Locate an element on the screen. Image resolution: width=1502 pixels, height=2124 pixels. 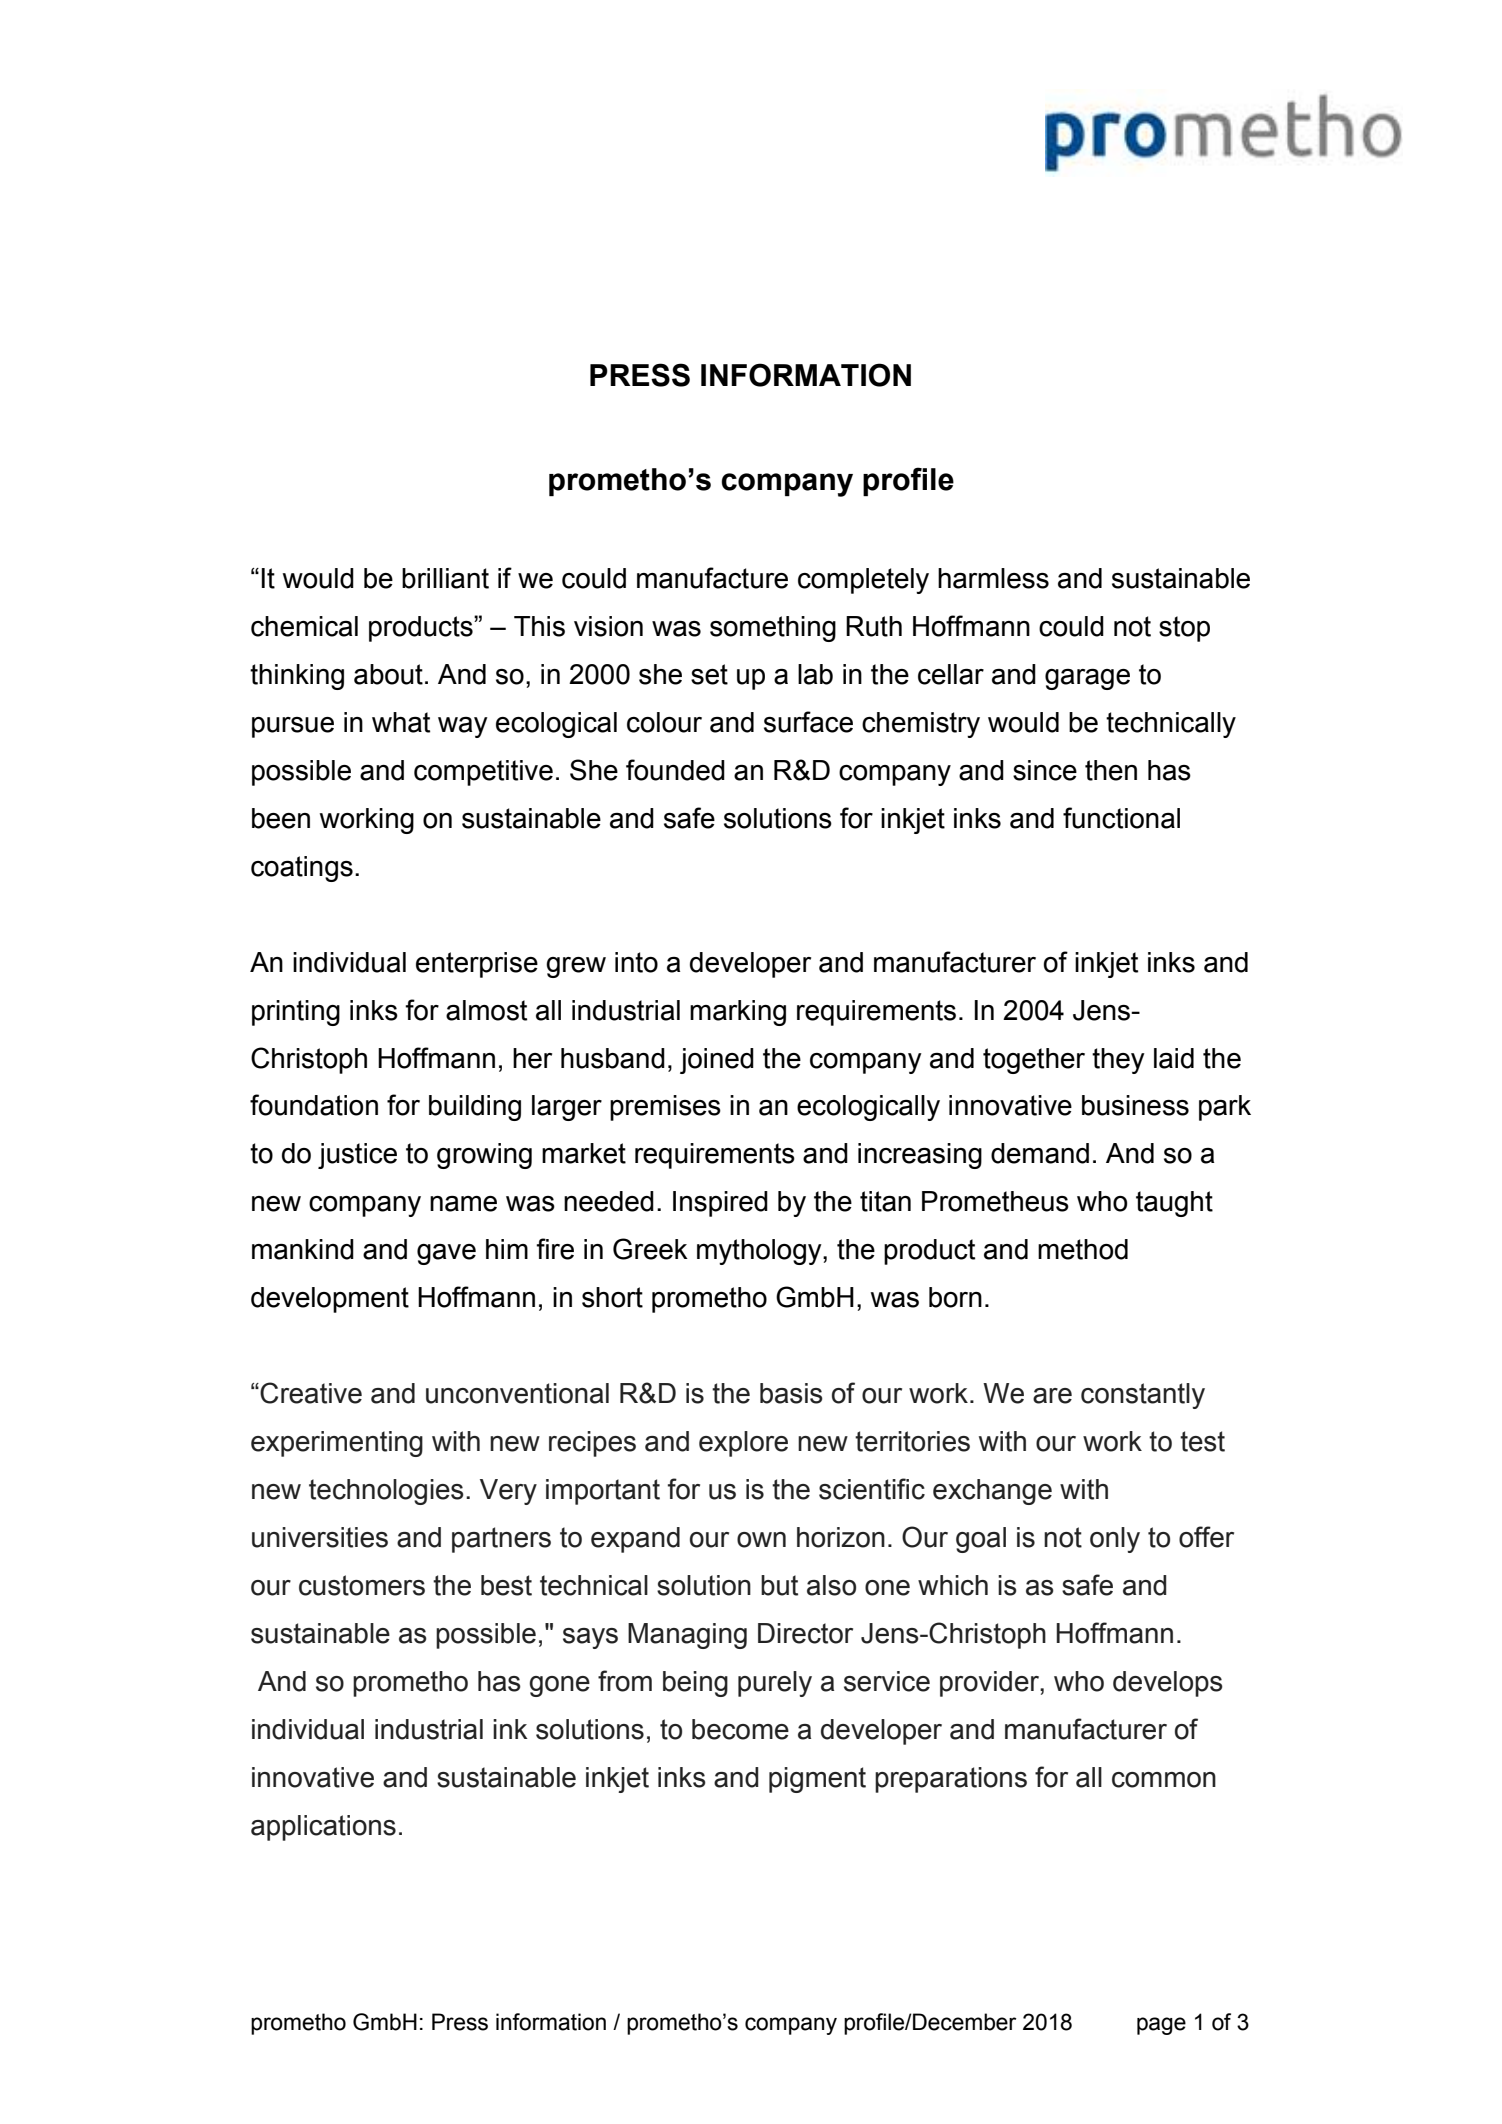
only is located at coordinates (1115, 1540).
